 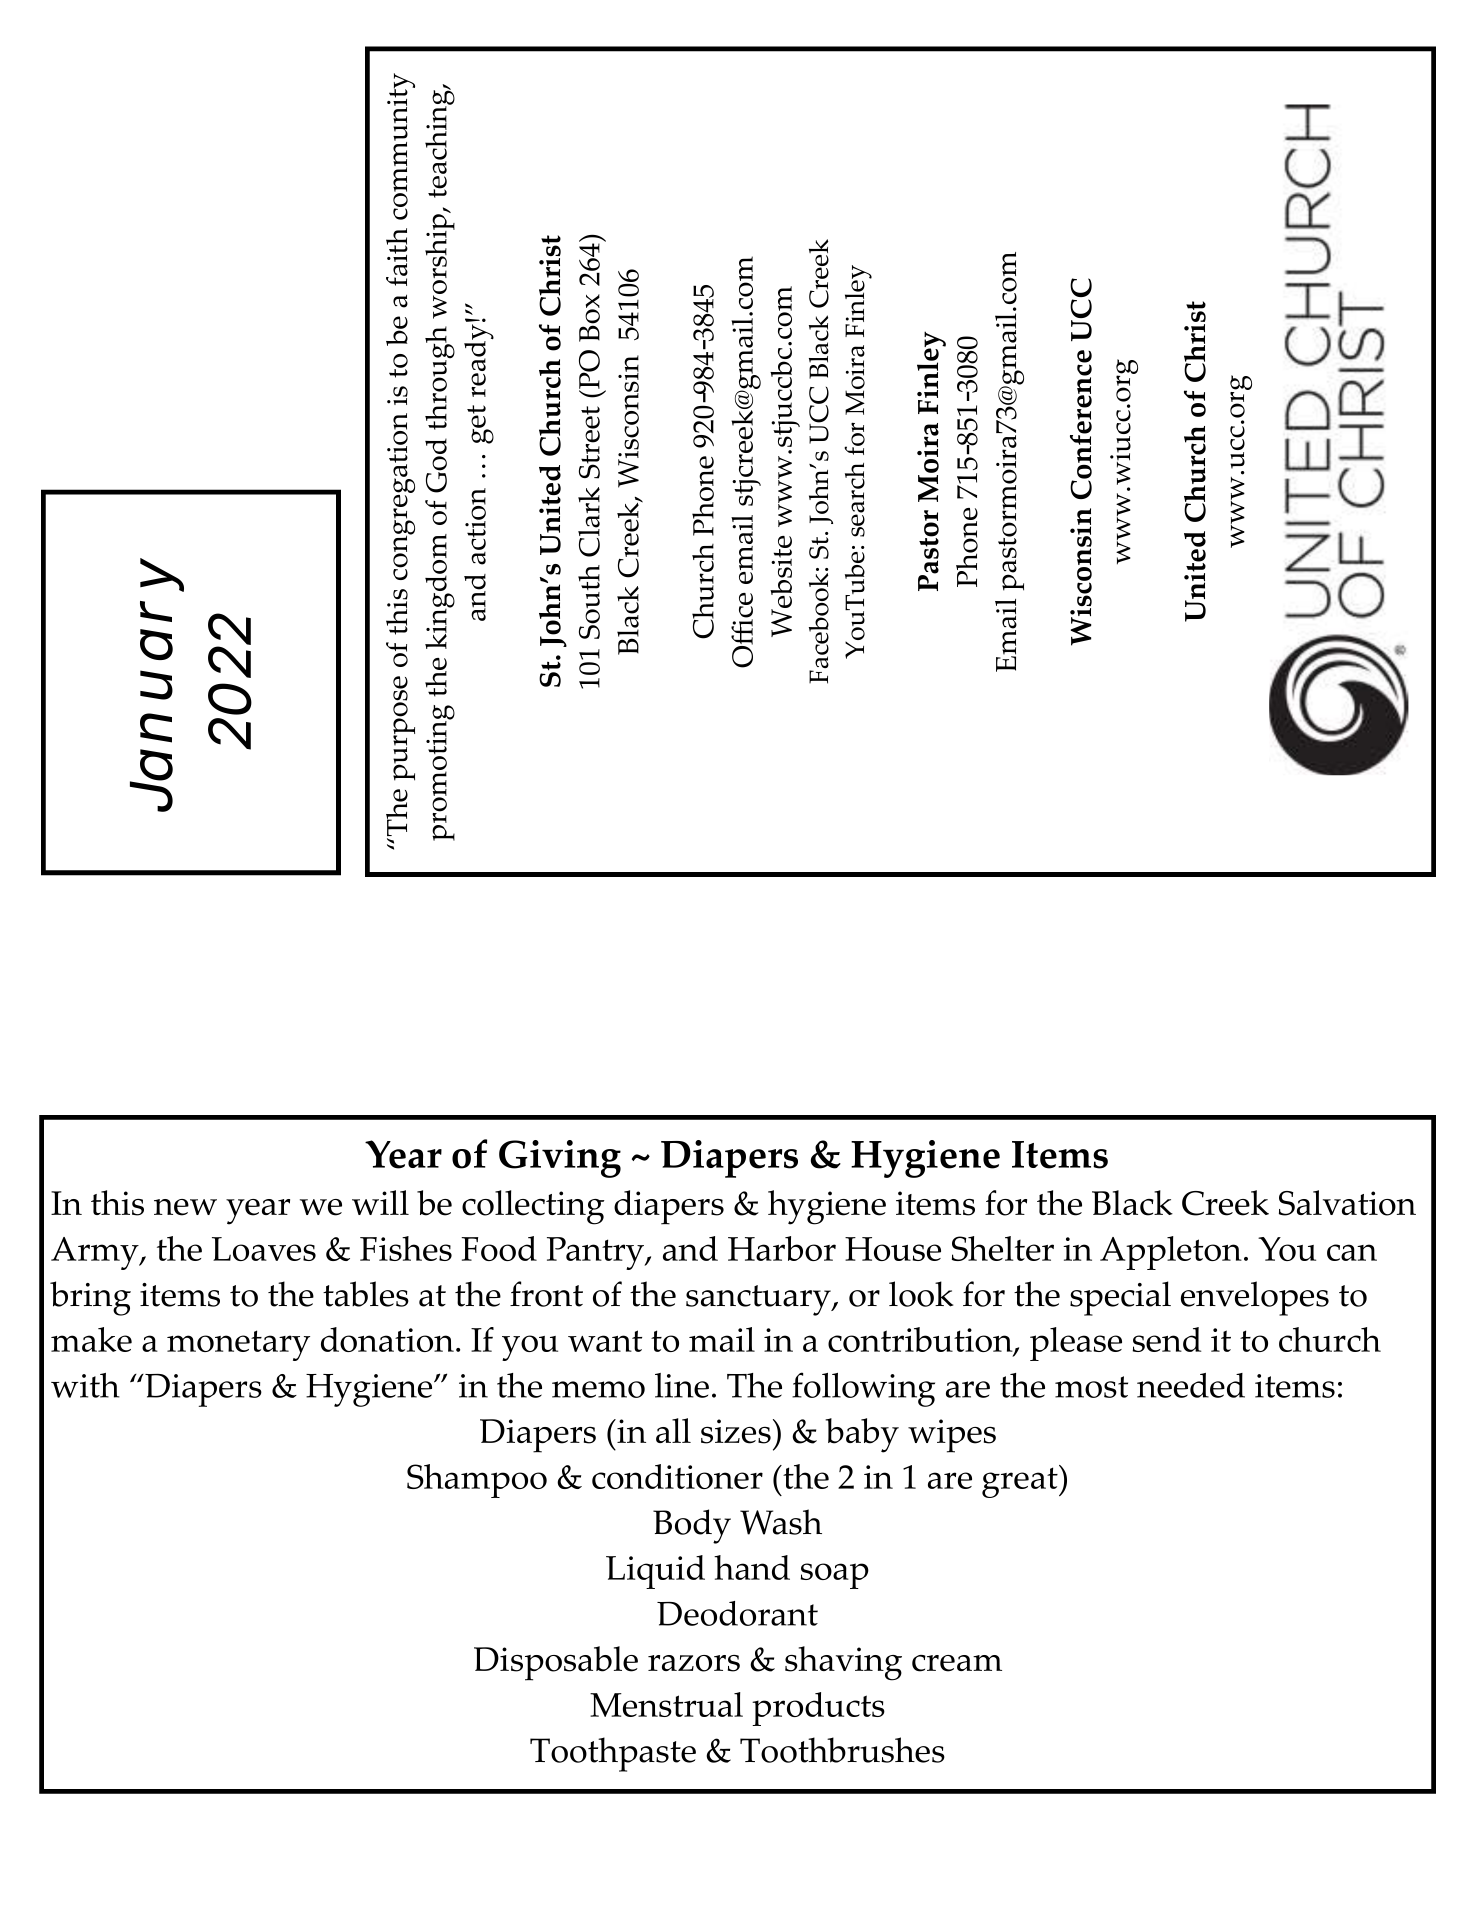 I want to click on new, so click(x=185, y=1207).
